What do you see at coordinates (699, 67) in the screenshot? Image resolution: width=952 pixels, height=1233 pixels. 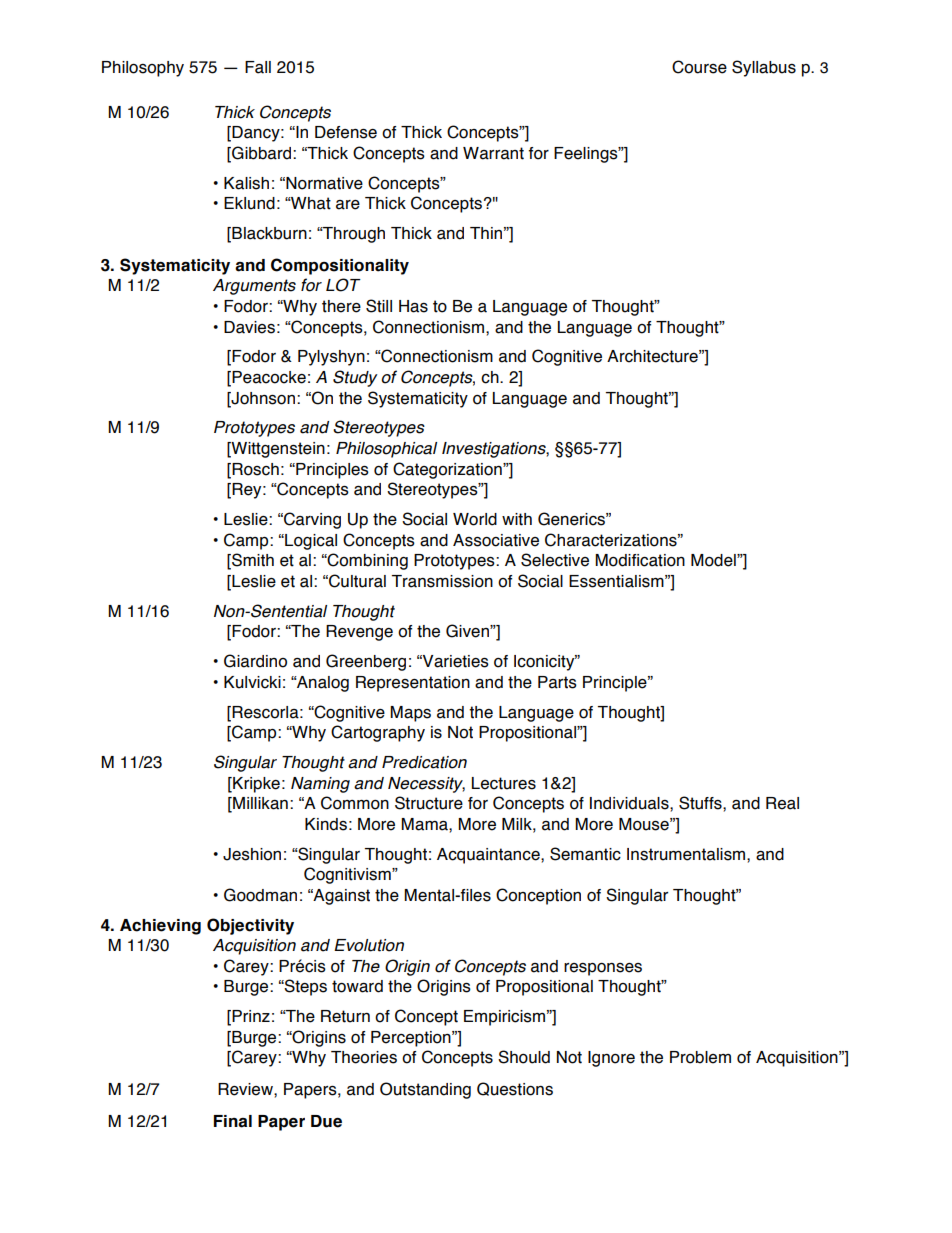 I see `Course` at bounding box center [699, 67].
